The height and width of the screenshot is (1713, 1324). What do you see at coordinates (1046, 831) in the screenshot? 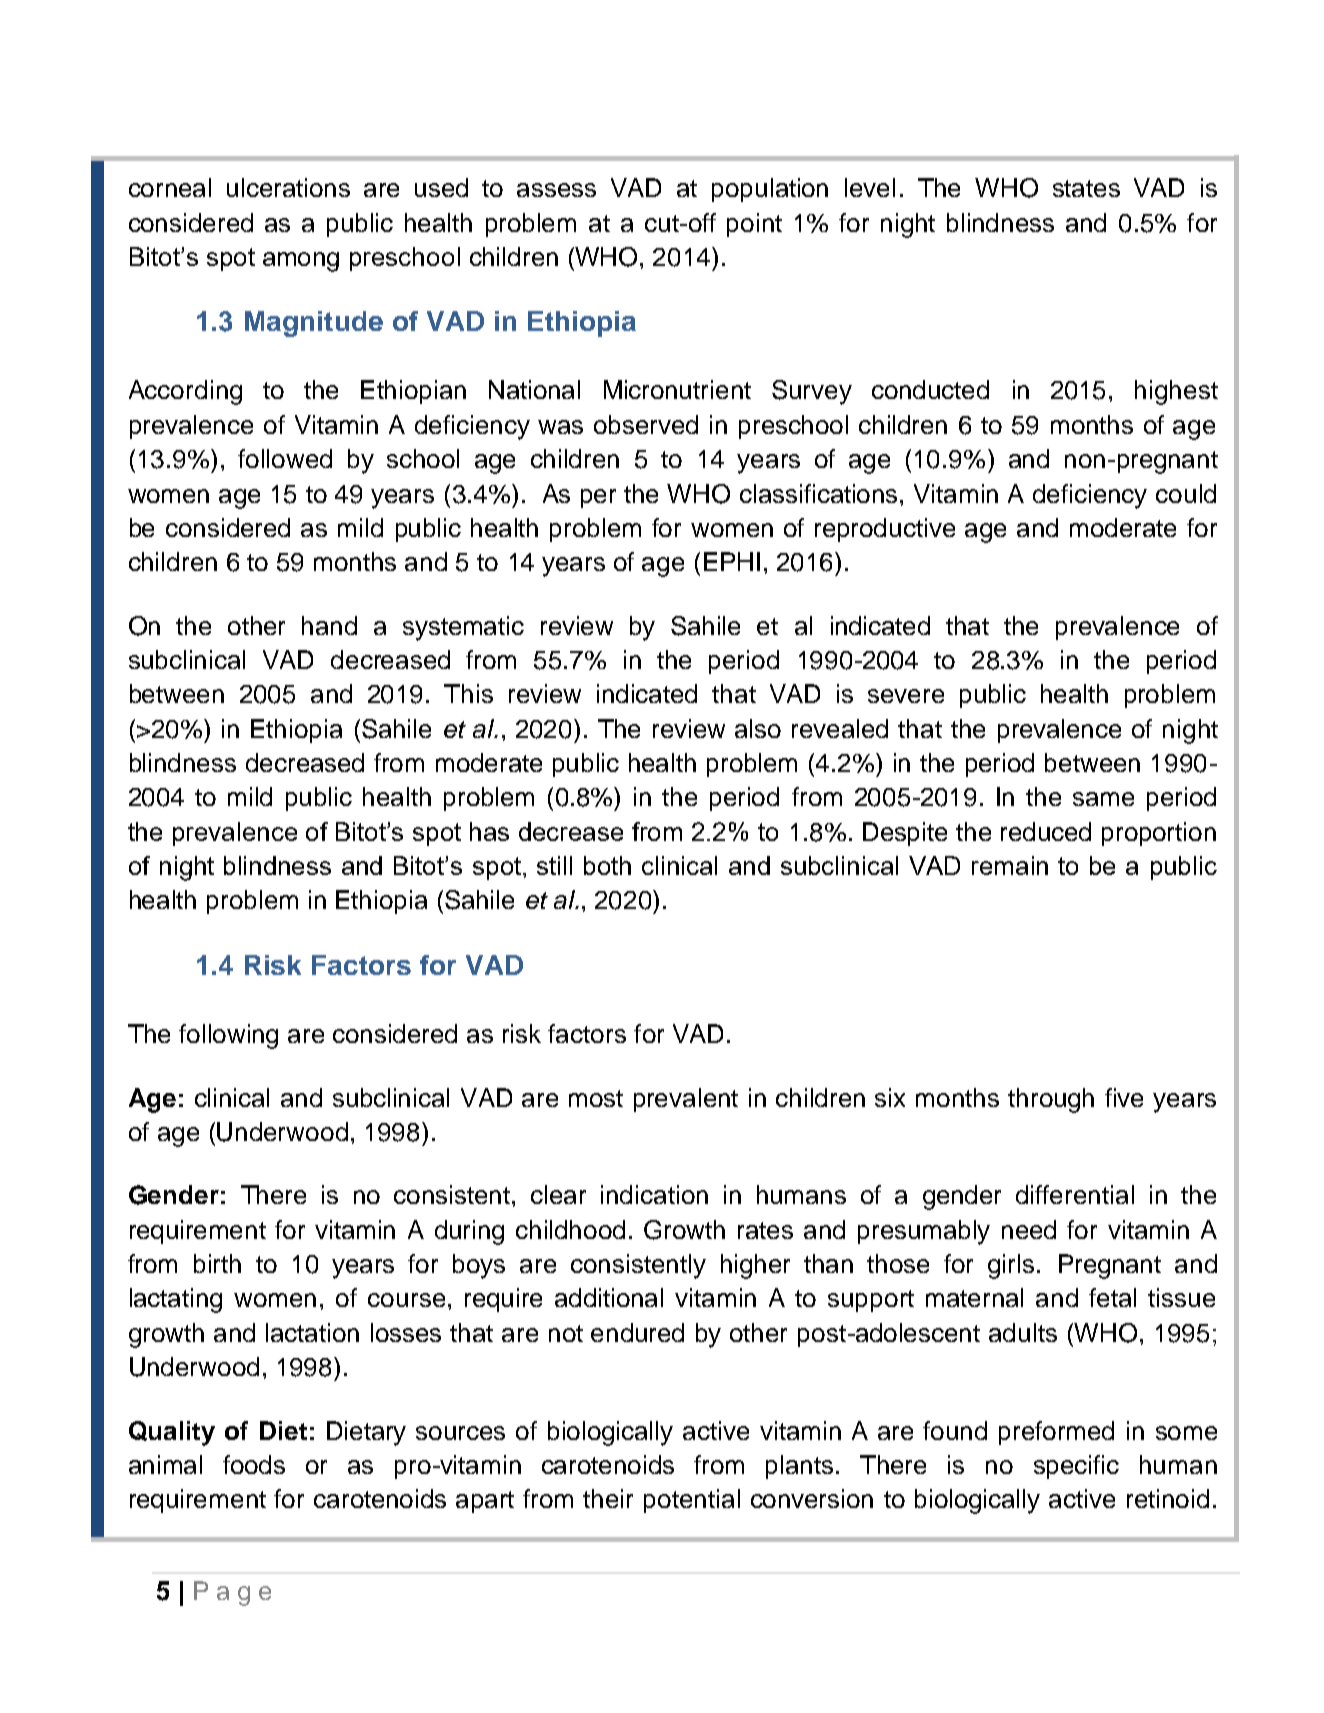
I see `reduced` at bounding box center [1046, 831].
